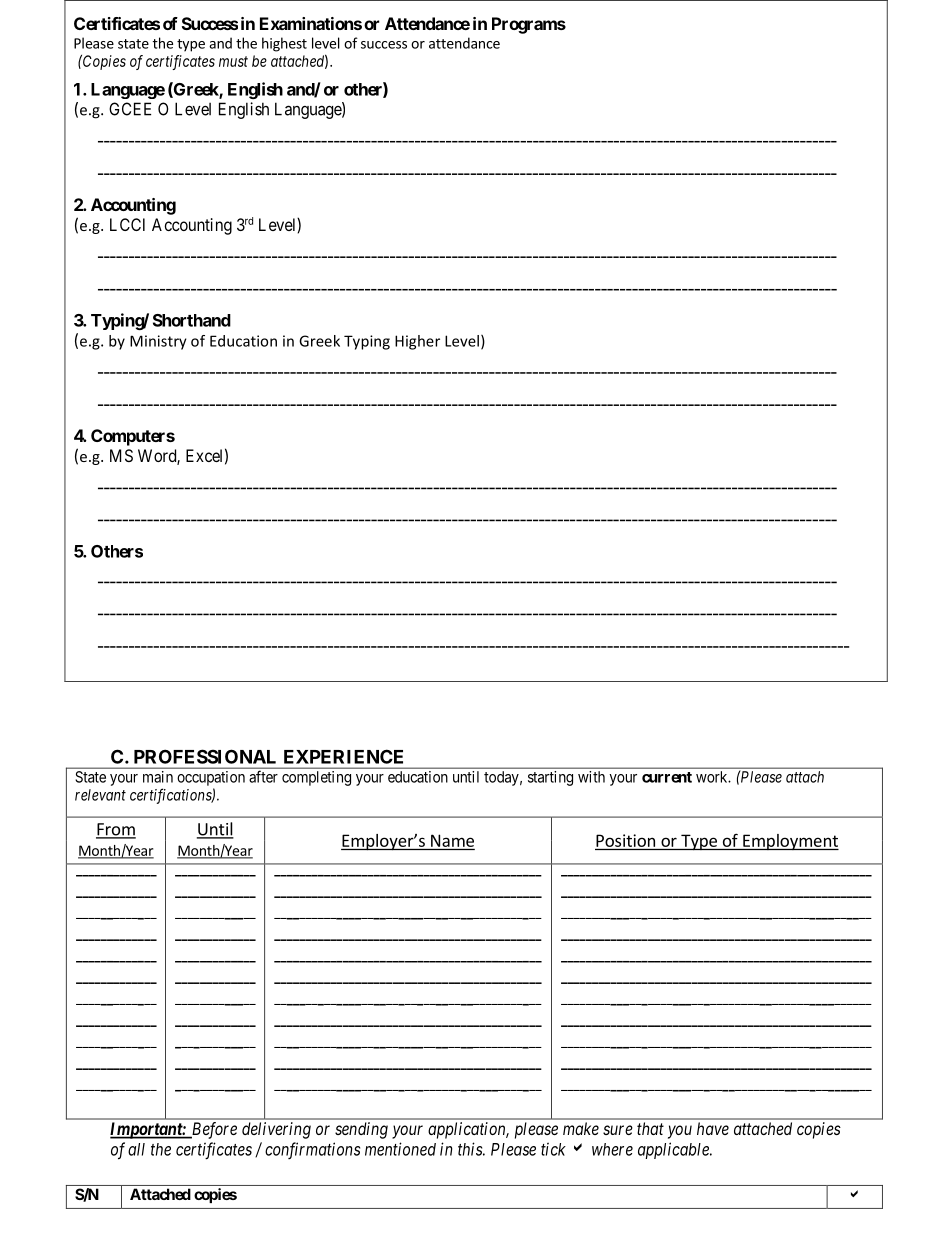 The image size is (952, 1233). I want to click on Shorthand, so click(192, 320).
